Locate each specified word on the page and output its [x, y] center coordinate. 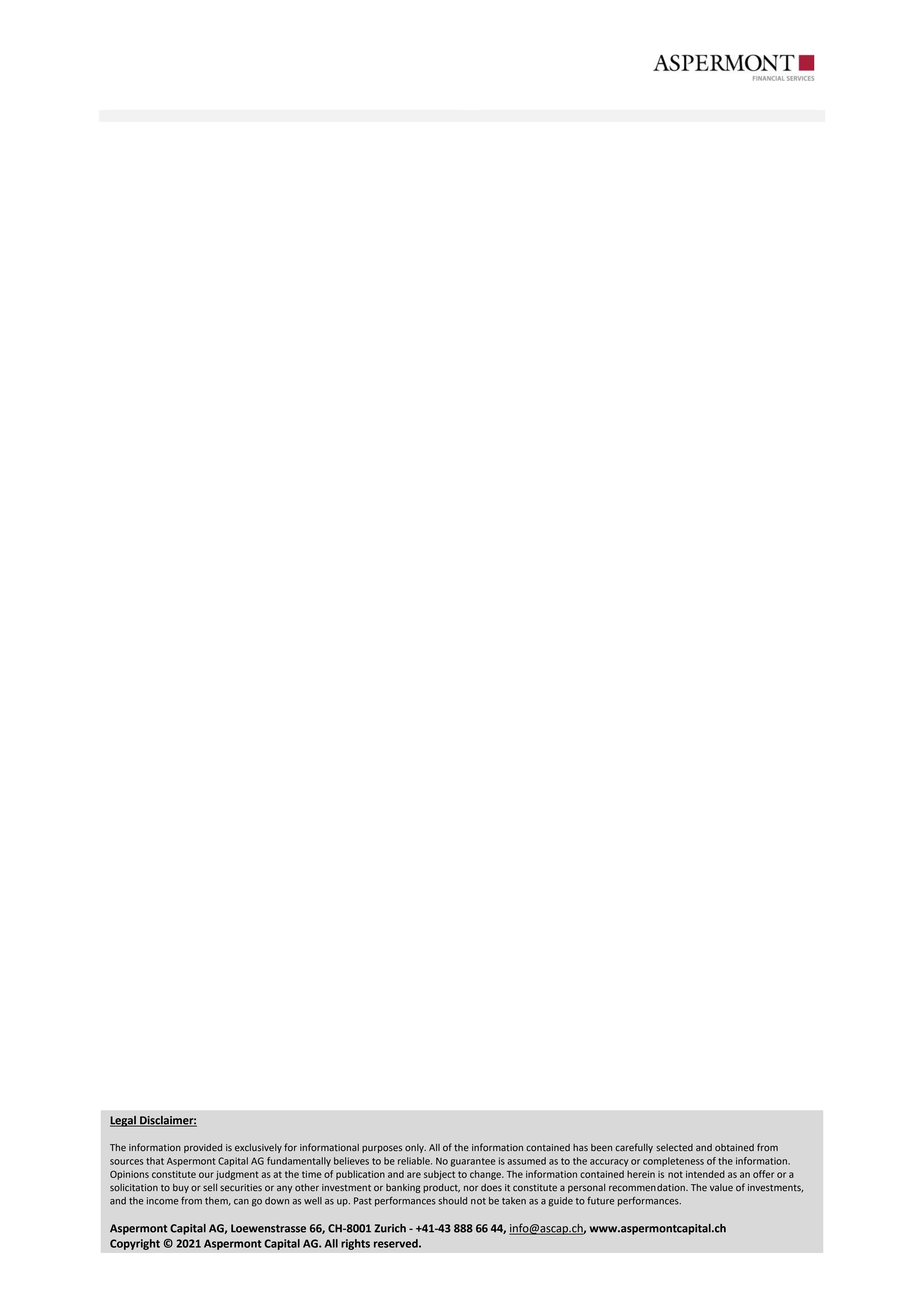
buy [181, 1188]
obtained [734, 1148]
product [441, 1188]
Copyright [135, 1244]
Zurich [390, 1228]
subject [439, 1175]
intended [705, 1174]
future [600, 1201]
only [415, 1148]
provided [203, 1148]
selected [674, 1148]
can [241, 1202]
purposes [382, 1149]
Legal [124, 1121]
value [721, 1188]
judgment [237, 1175]
